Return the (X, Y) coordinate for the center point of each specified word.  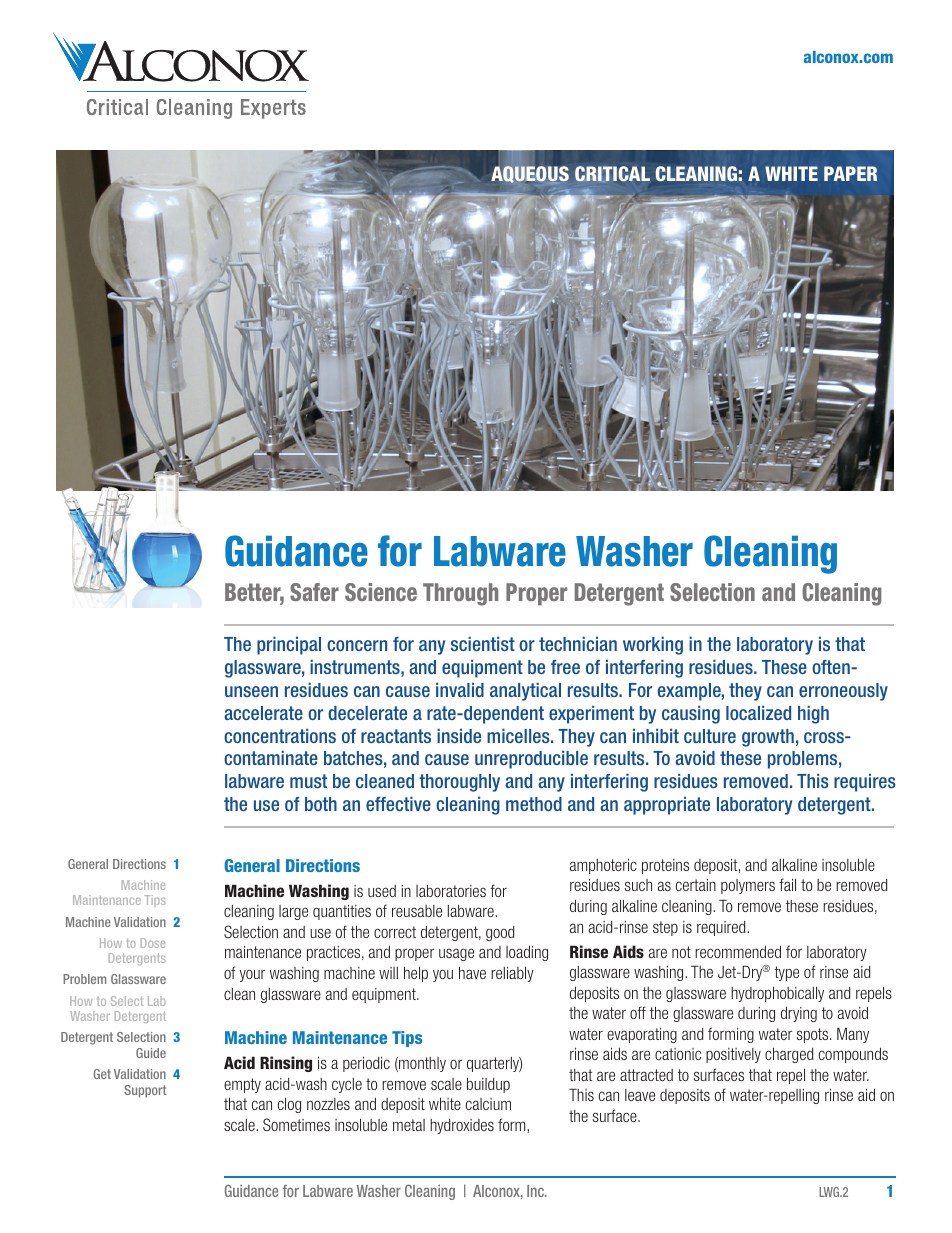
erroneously (843, 692)
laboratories (451, 891)
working (653, 646)
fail (787, 884)
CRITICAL (612, 174)
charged (789, 1055)
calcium (488, 1104)
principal (289, 646)
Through (460, 594)
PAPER (850, 173)
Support (145, 1091)
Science (381, 592)
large (293, 912)
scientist (483, 644)
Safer (314, 592)
